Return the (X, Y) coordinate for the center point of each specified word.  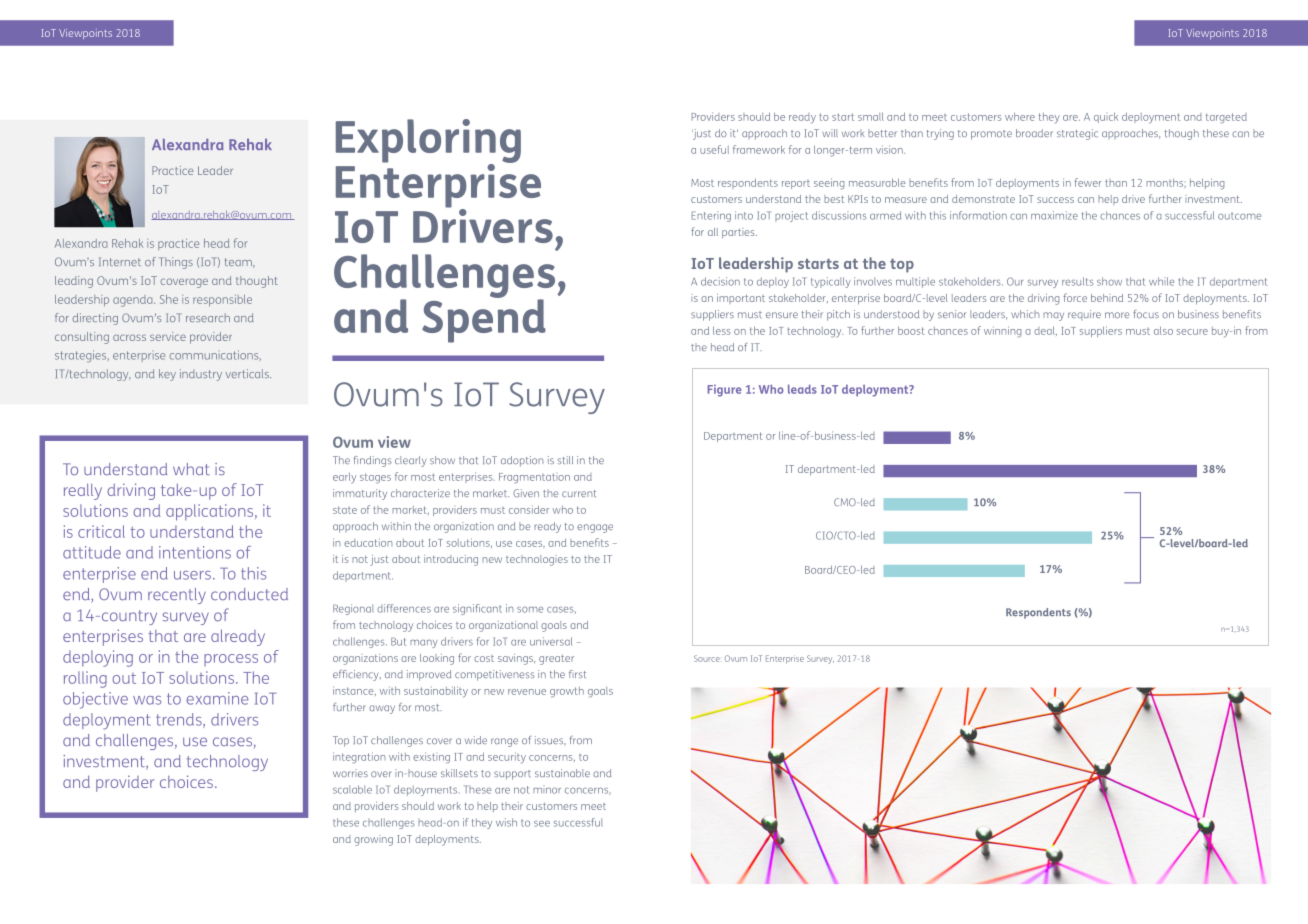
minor (547, 789)
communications (215, 355)
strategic (1077, 134)
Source (707, 658)
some (530, 609)
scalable (352, 789)
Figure (725, 391)
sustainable (562, 773)
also (1163, 330)
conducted (249, 594)
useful (714, 149)
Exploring (428, 142)
